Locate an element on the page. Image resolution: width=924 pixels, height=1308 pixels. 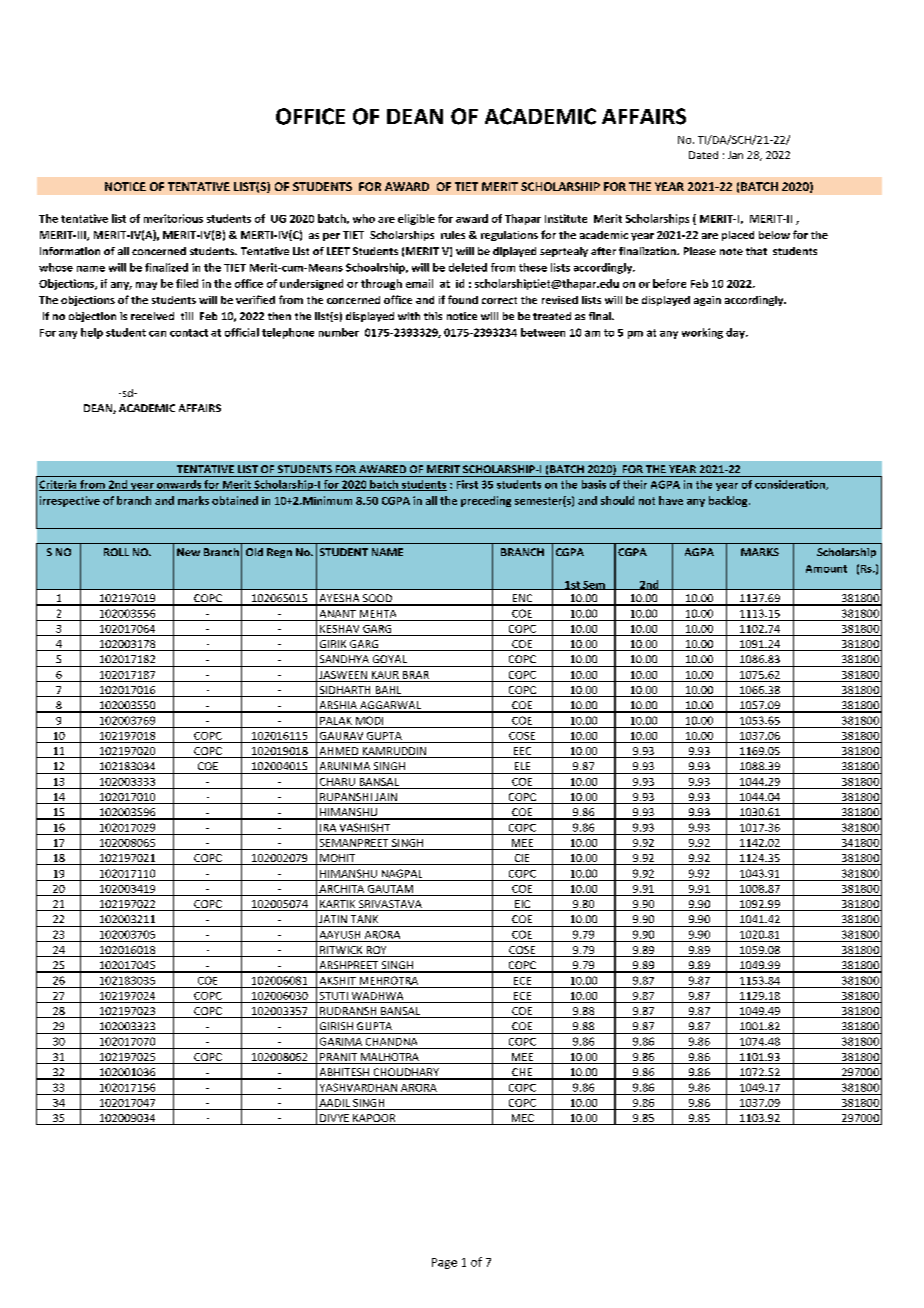
Page is located at coordinates (444, 1263).
